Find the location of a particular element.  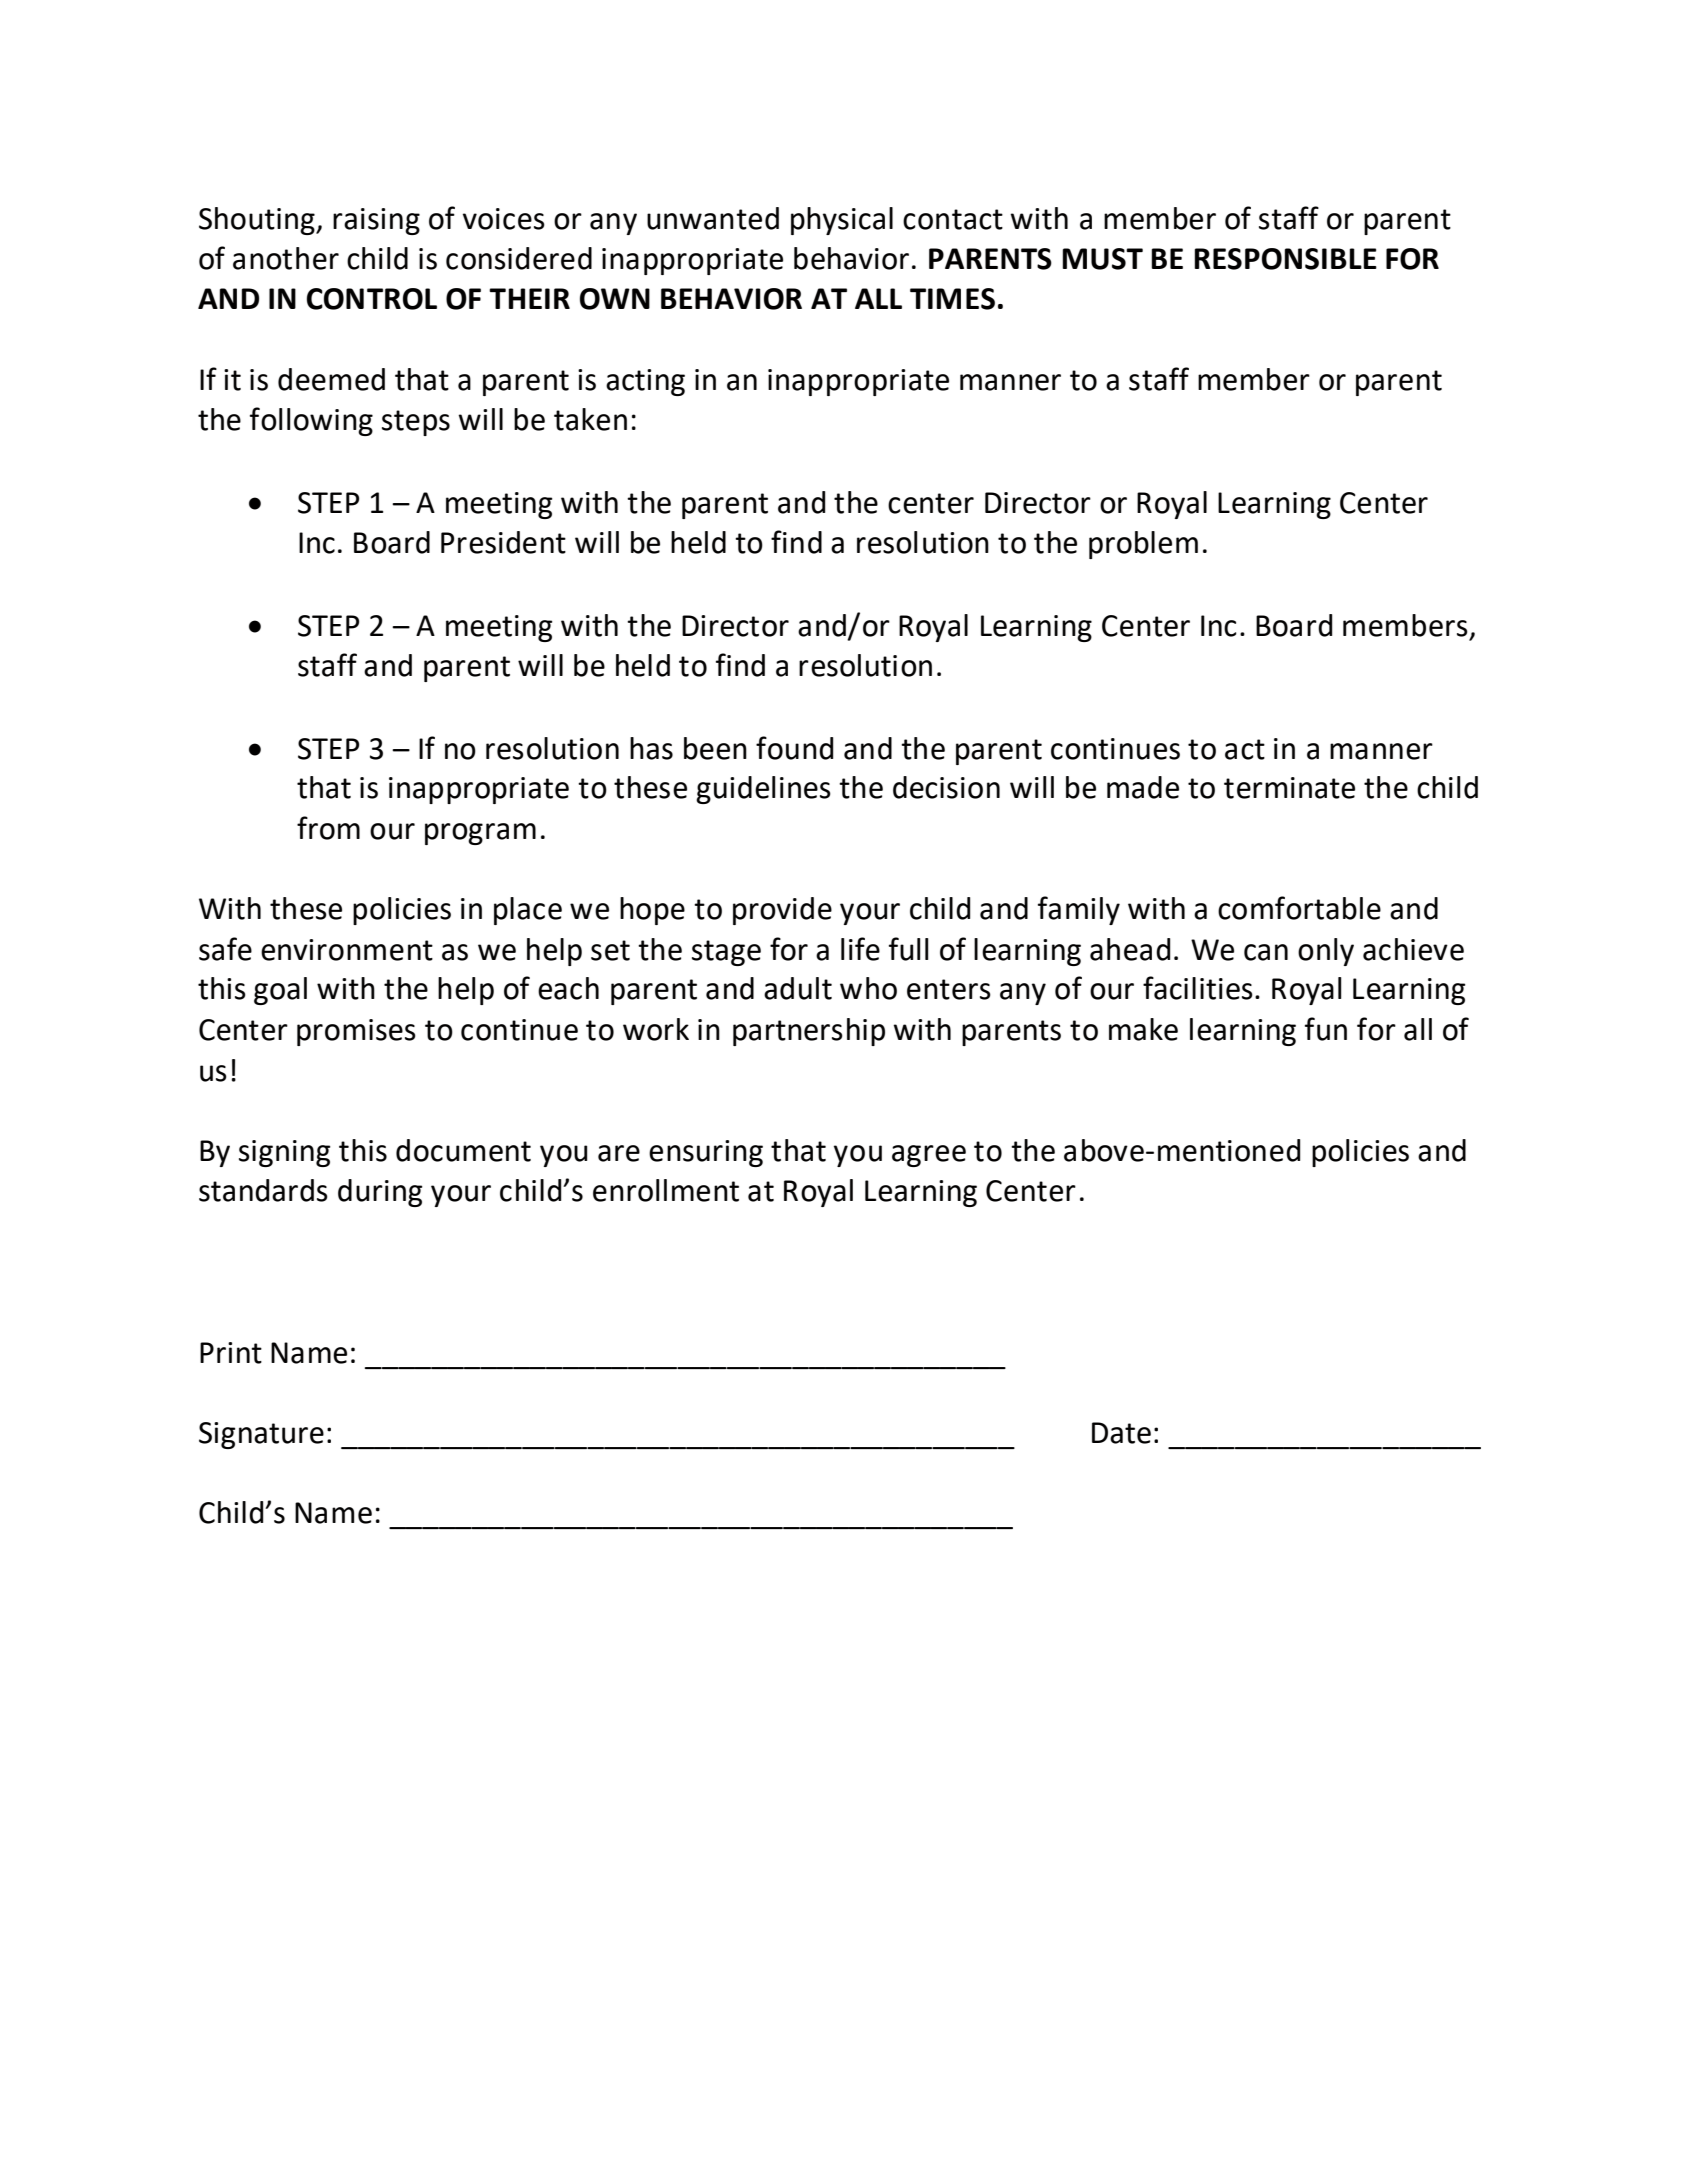

physical is located at coordinates (842, 221).
